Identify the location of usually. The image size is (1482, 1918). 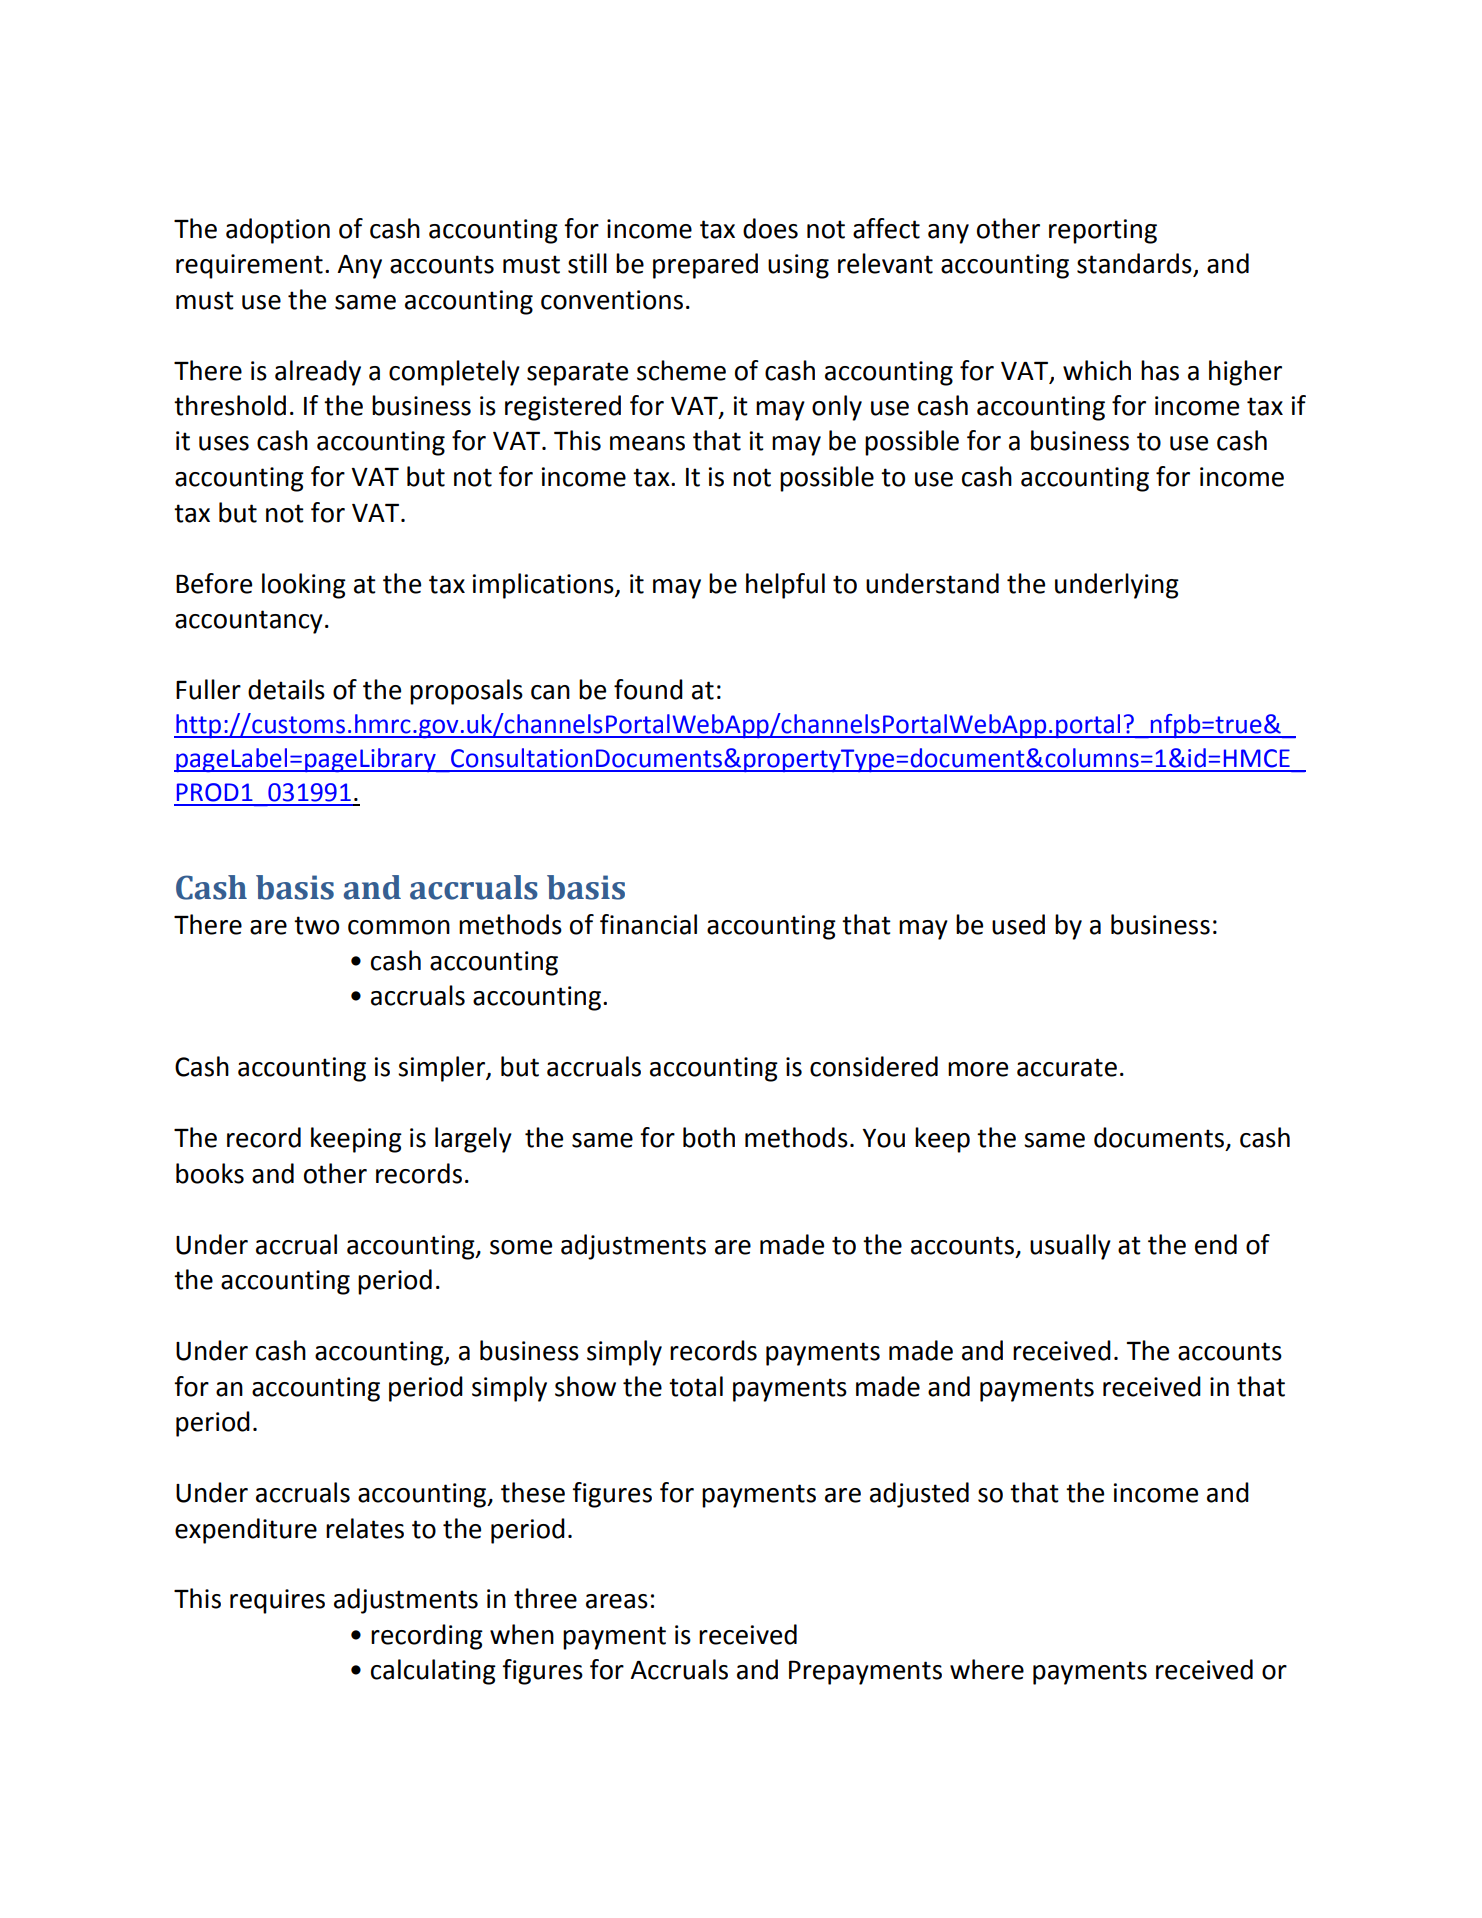
(1070, 1247).
